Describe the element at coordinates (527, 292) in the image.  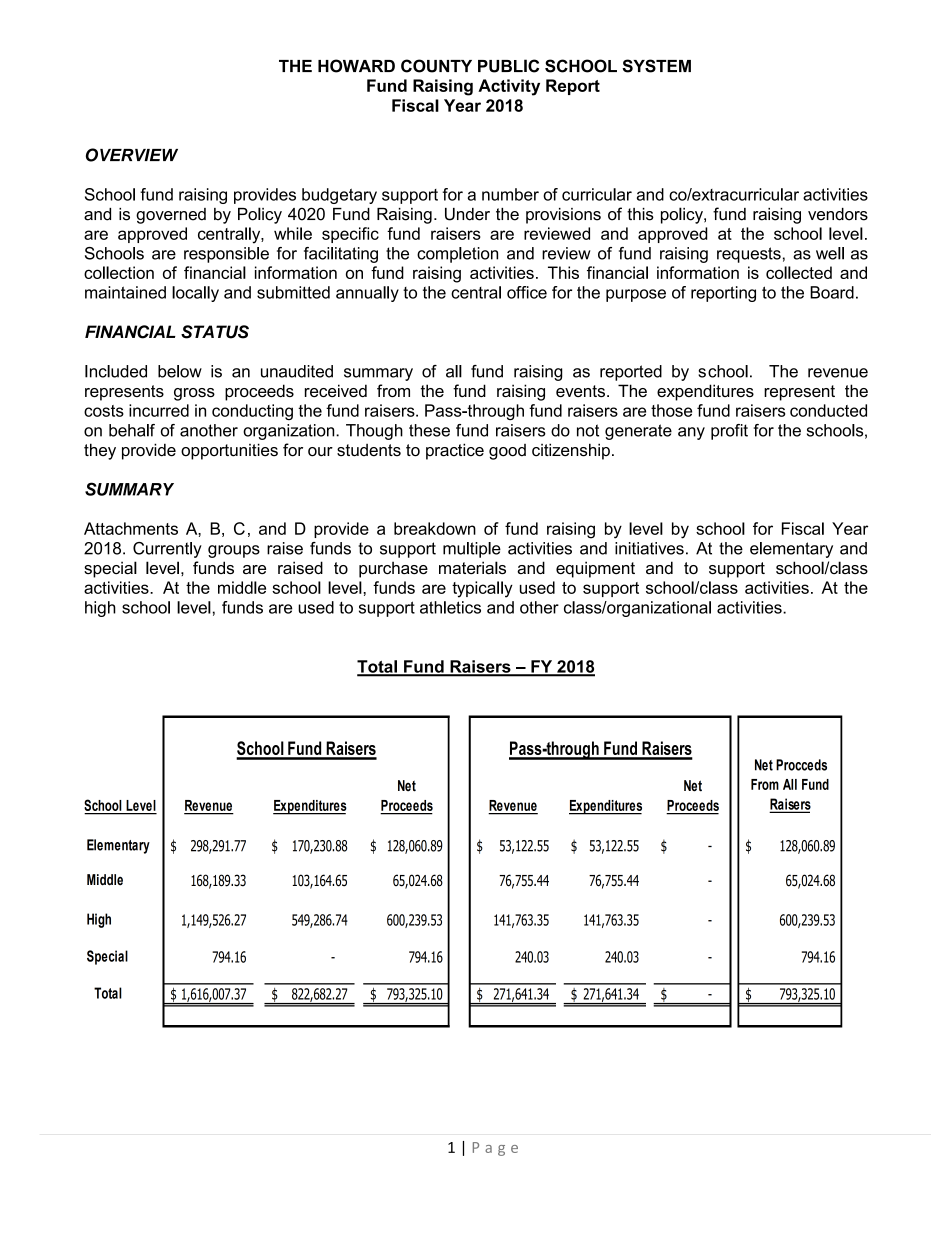
I see `office` at that location.
